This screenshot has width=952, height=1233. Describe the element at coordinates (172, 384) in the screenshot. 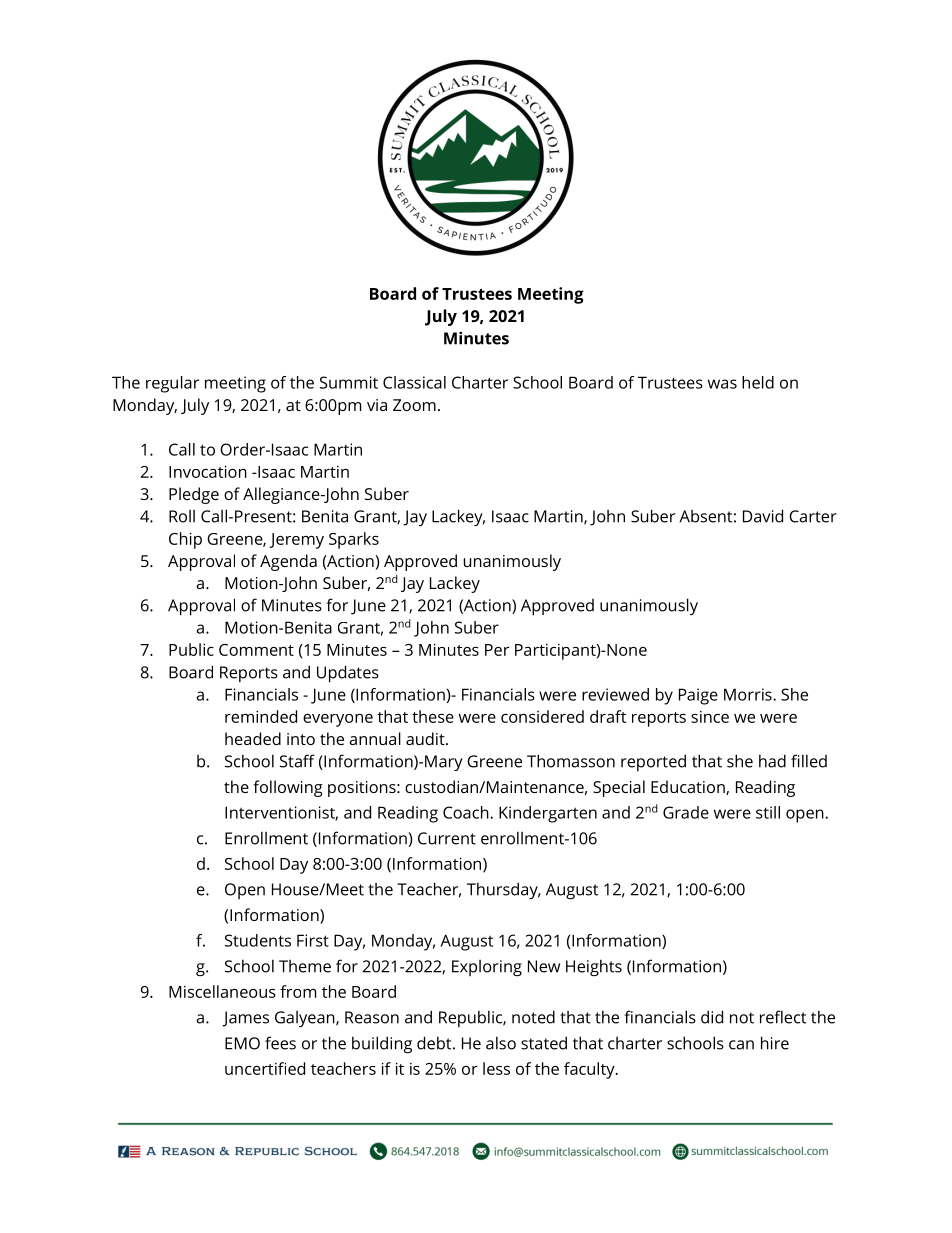

I see `regular` at that location.
